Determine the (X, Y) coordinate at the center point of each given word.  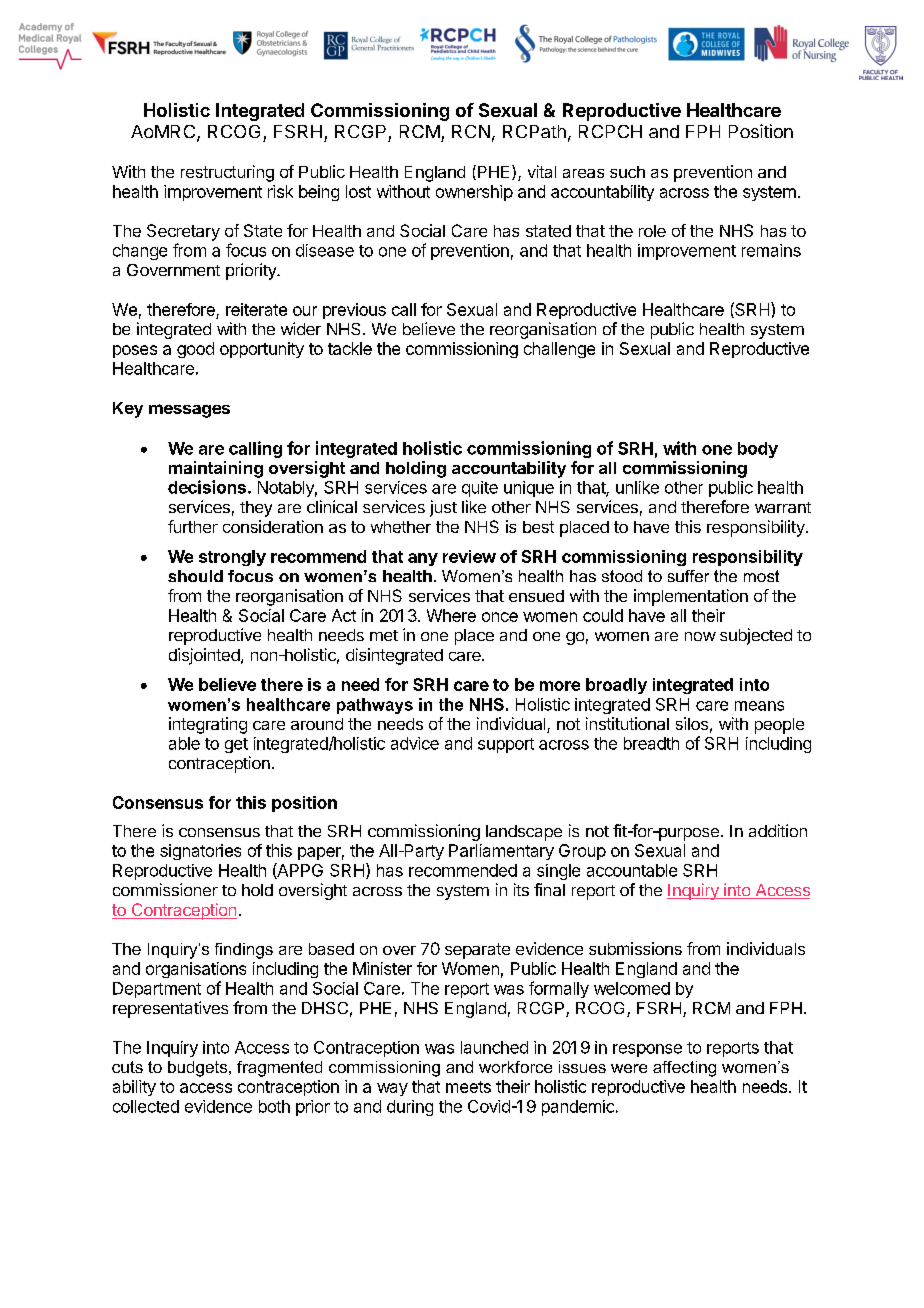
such (627, 172)
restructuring (227, 173)
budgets (199, 1069)
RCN (471, 131)
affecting (684, 1069)
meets (468, 1087)
